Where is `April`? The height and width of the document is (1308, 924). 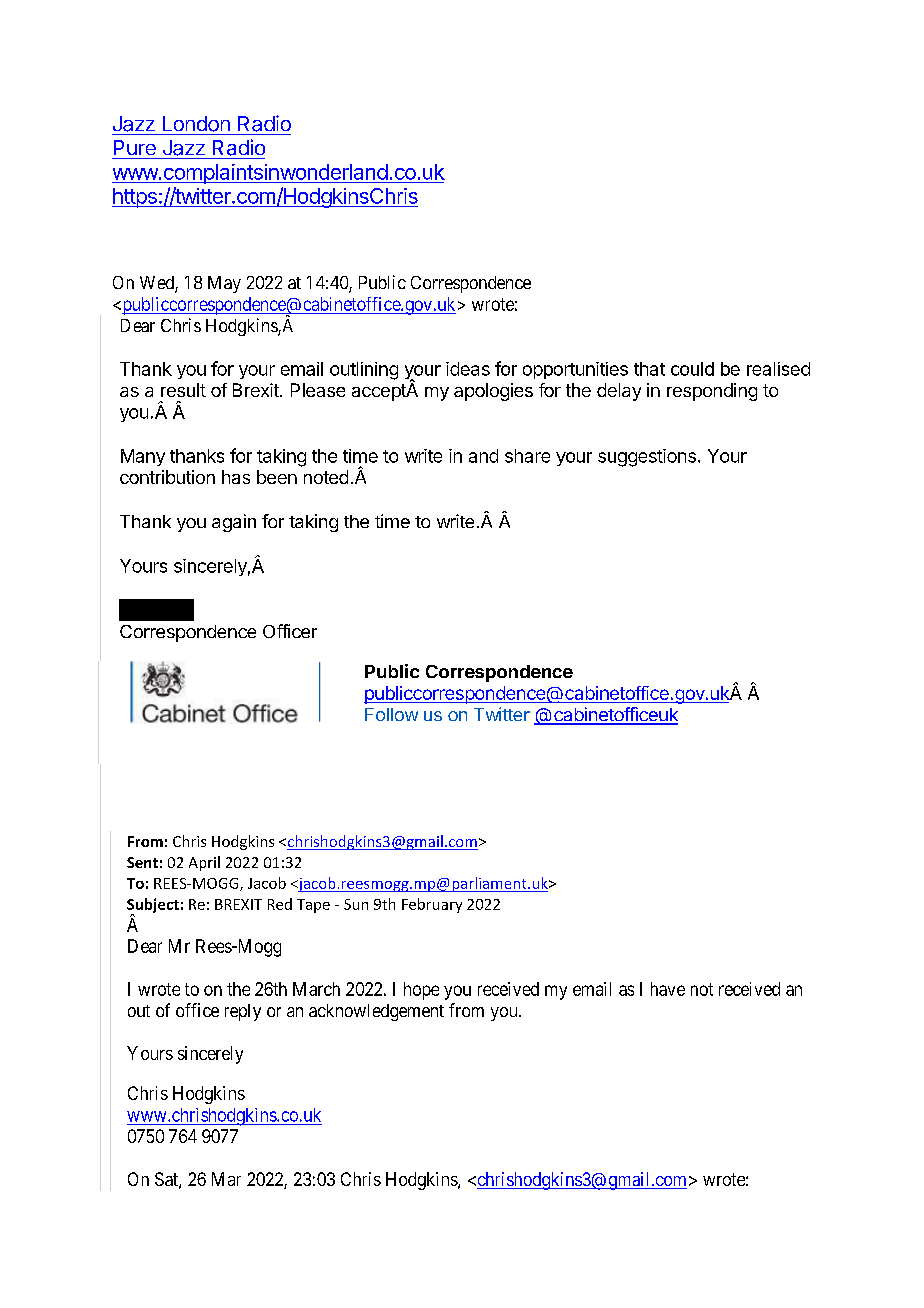
April is located at coordinates (204, 863).
